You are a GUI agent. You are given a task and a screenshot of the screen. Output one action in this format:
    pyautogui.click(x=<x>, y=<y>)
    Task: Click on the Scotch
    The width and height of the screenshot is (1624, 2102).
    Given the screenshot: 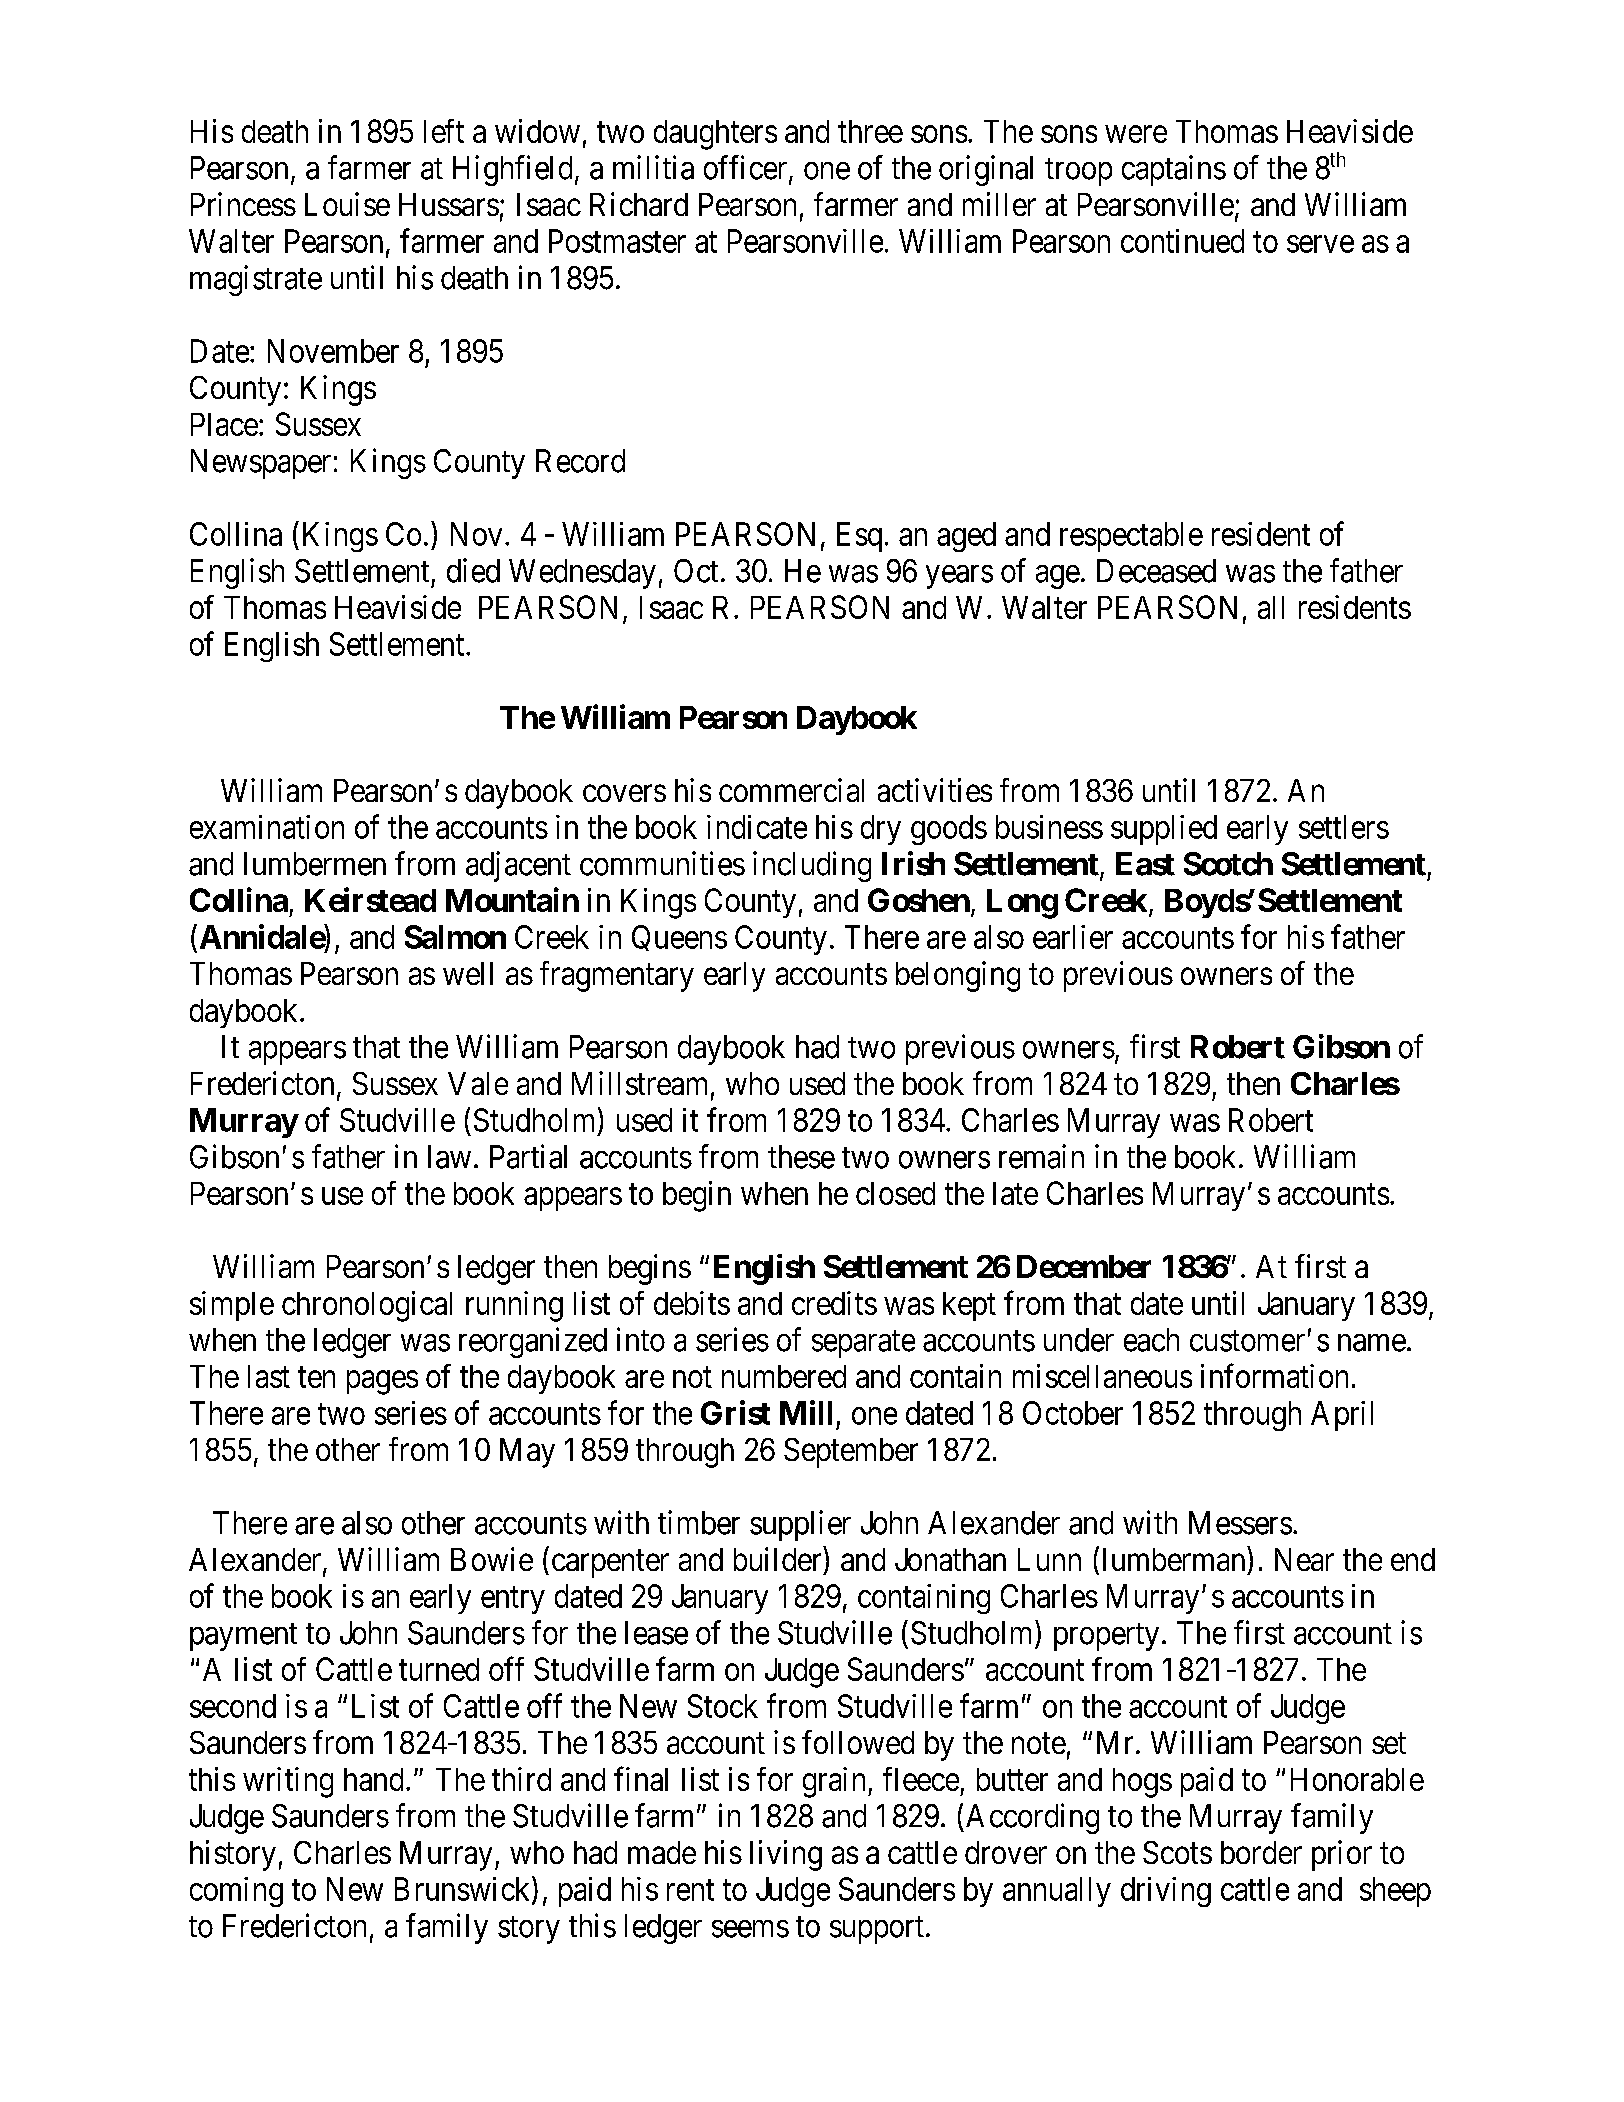 What is the action you would take?
    pyautogui.click(x=1228, y=864)
